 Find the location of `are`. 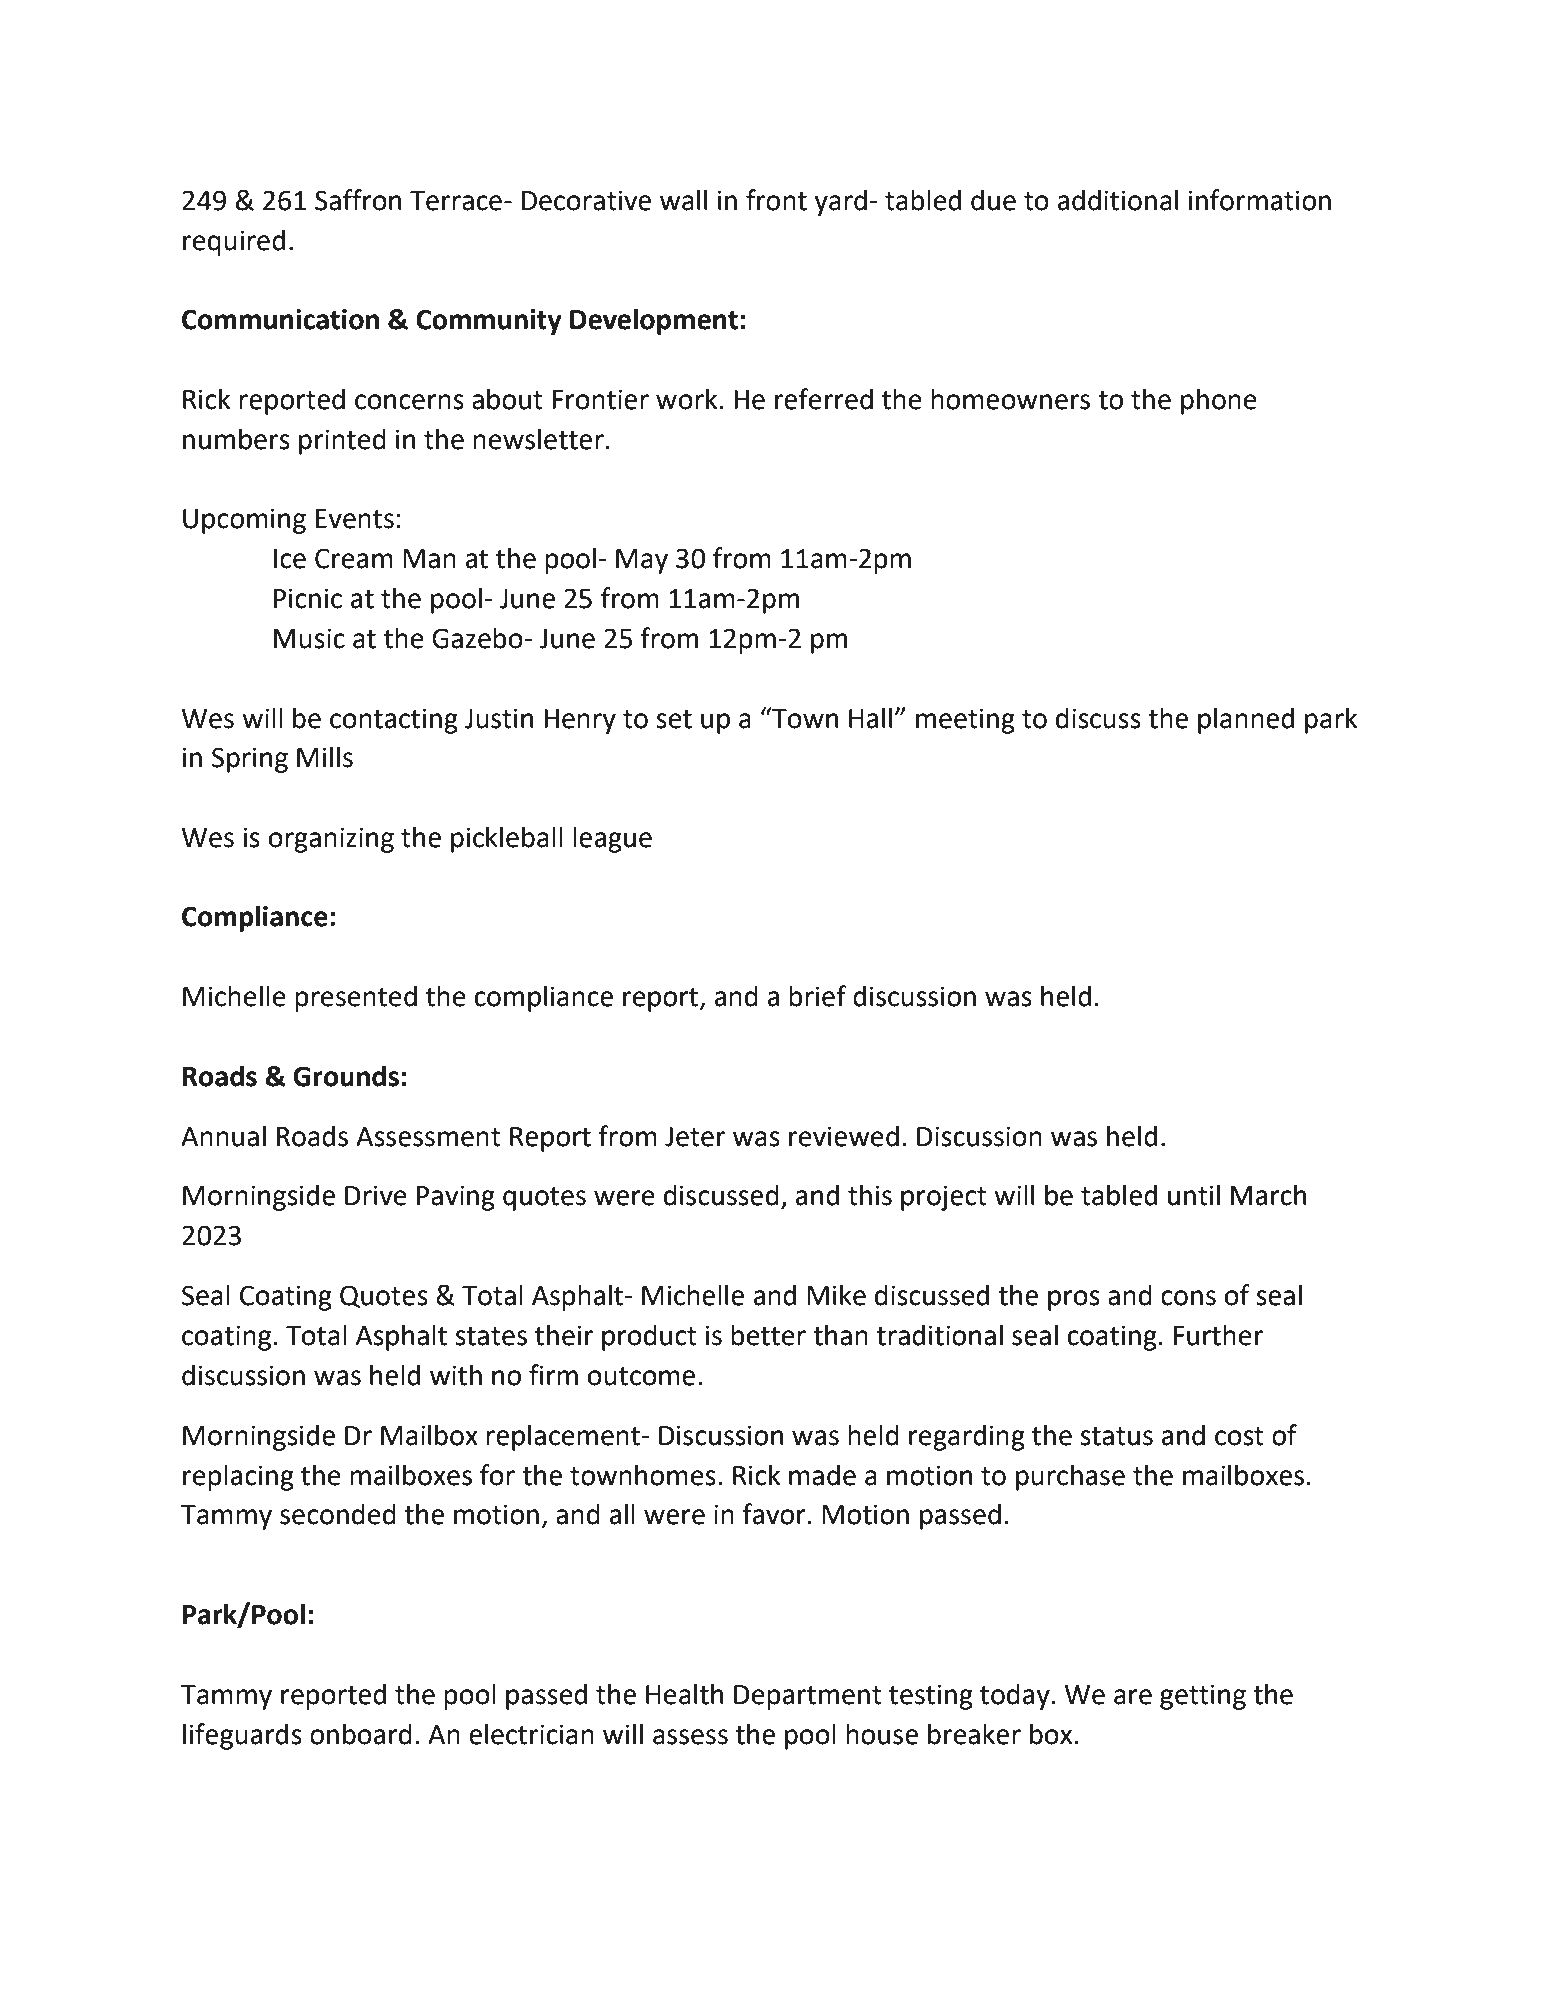

are is located at coordinates (1133, 1697).
